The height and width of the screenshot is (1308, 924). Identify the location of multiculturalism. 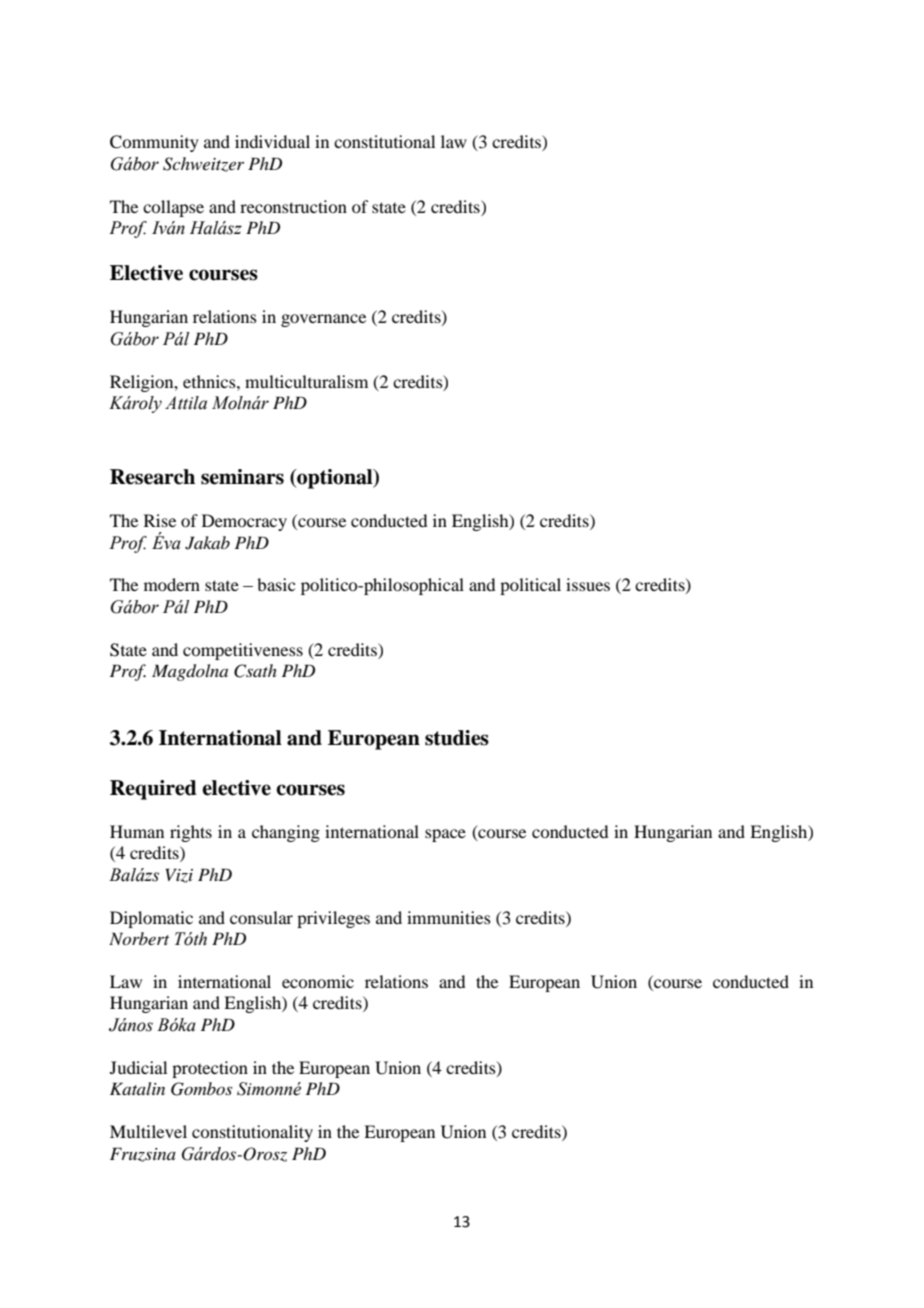
(306, 381).
